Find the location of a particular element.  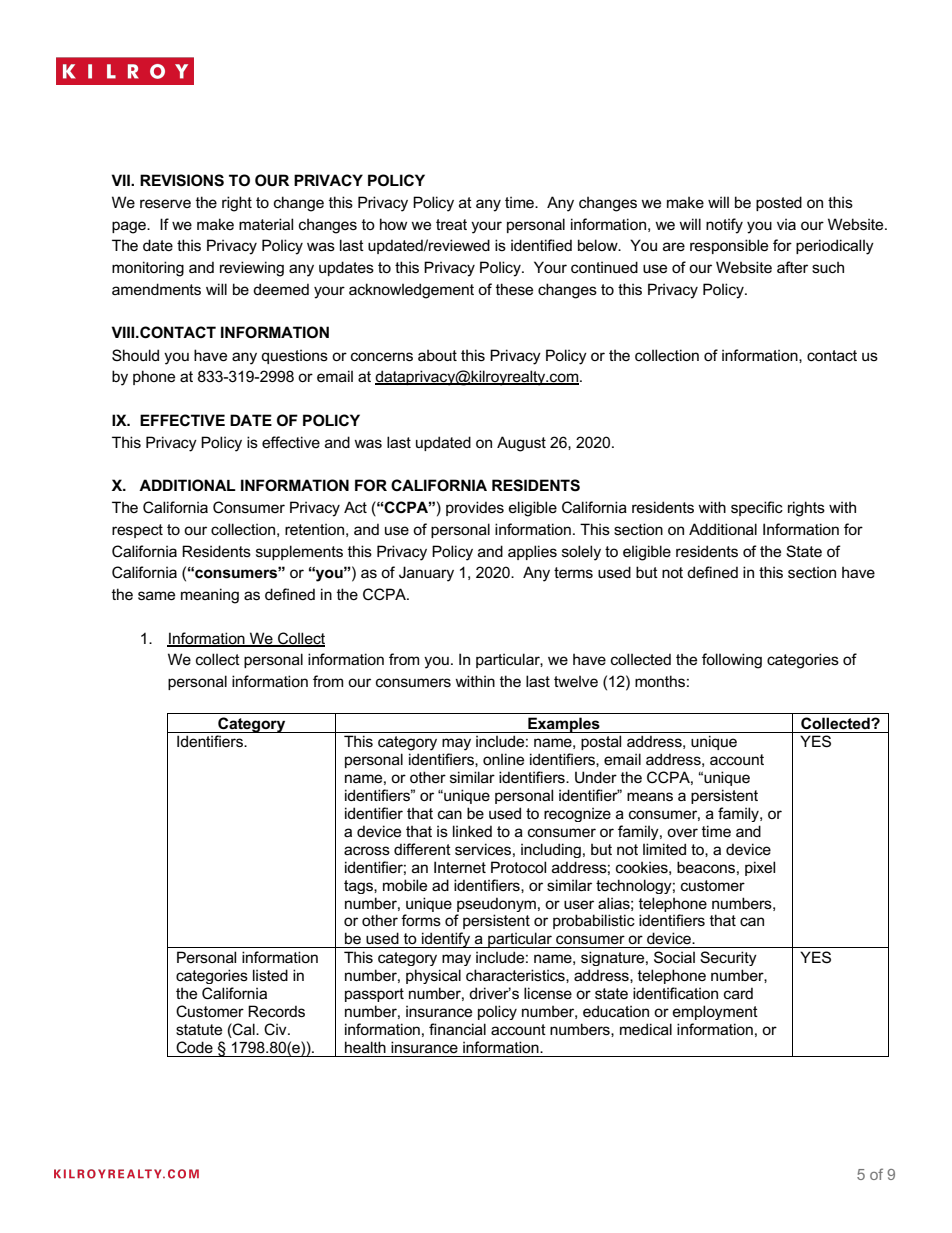

specific is located at coordinates (757, 508).
